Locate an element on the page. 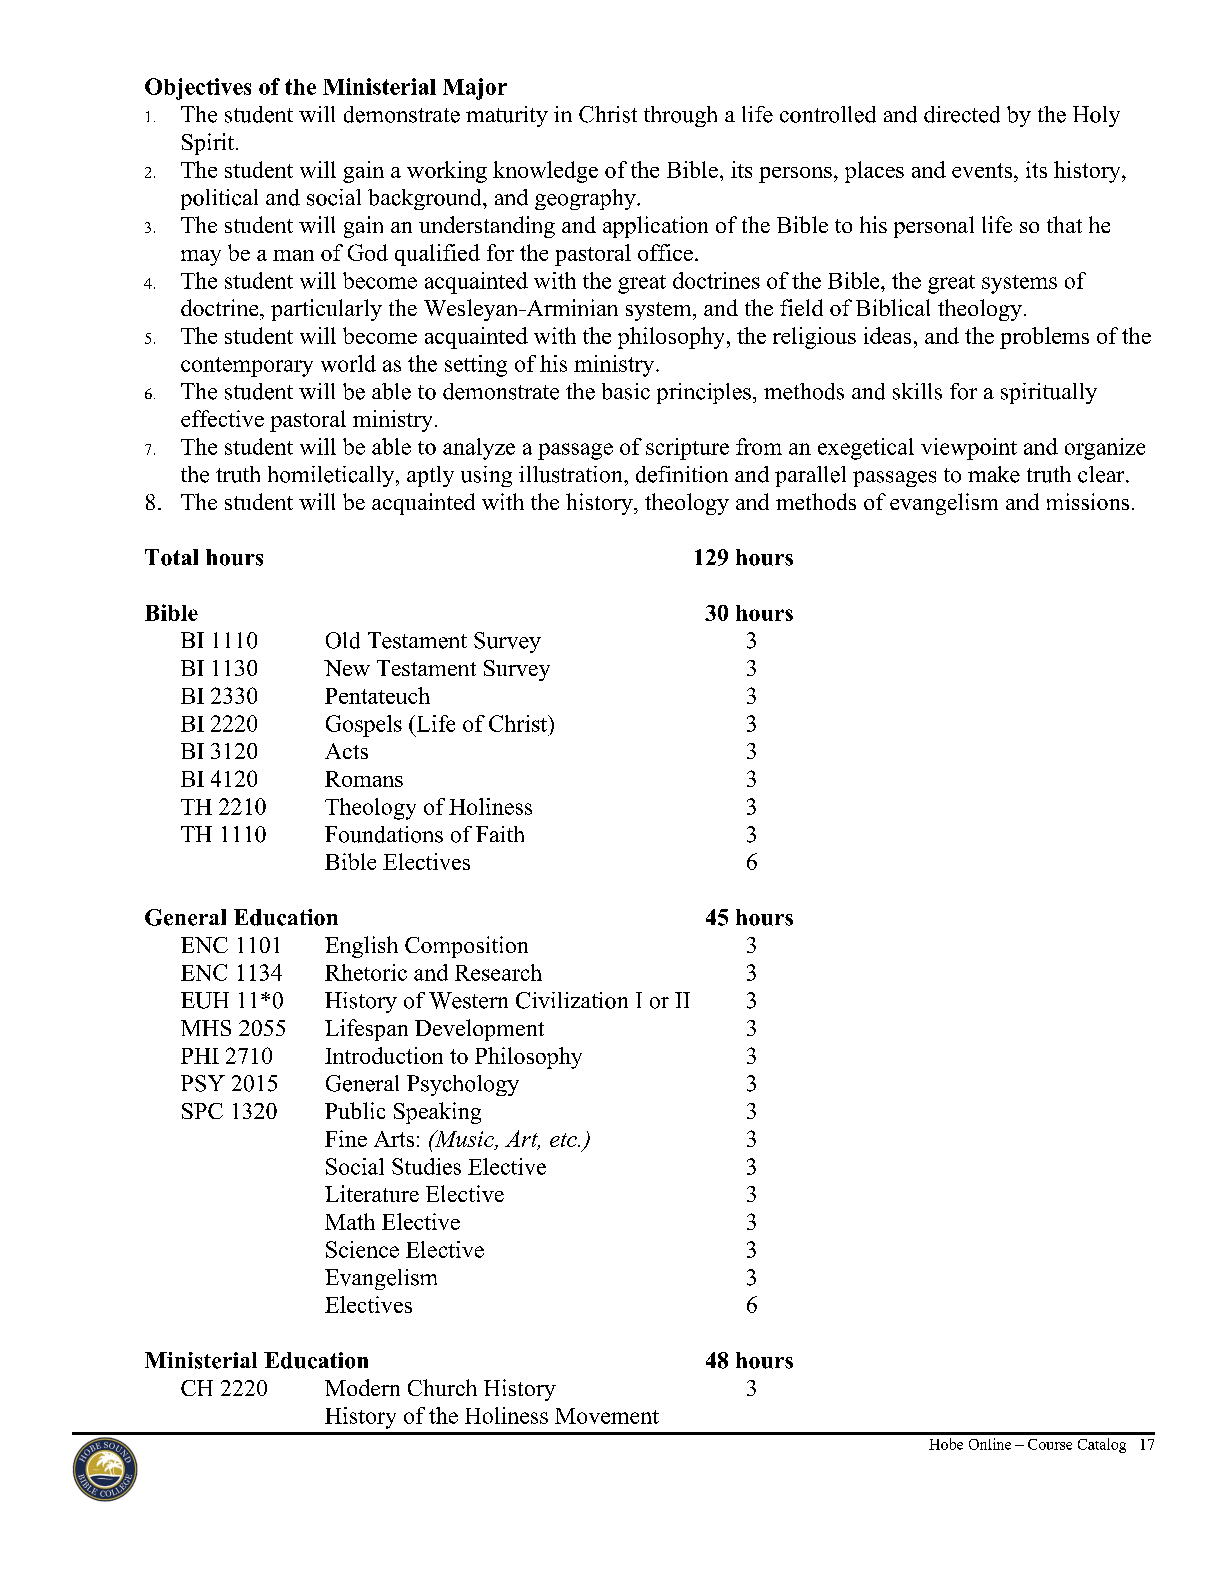  etc is located at coordinates (564, 1140).
